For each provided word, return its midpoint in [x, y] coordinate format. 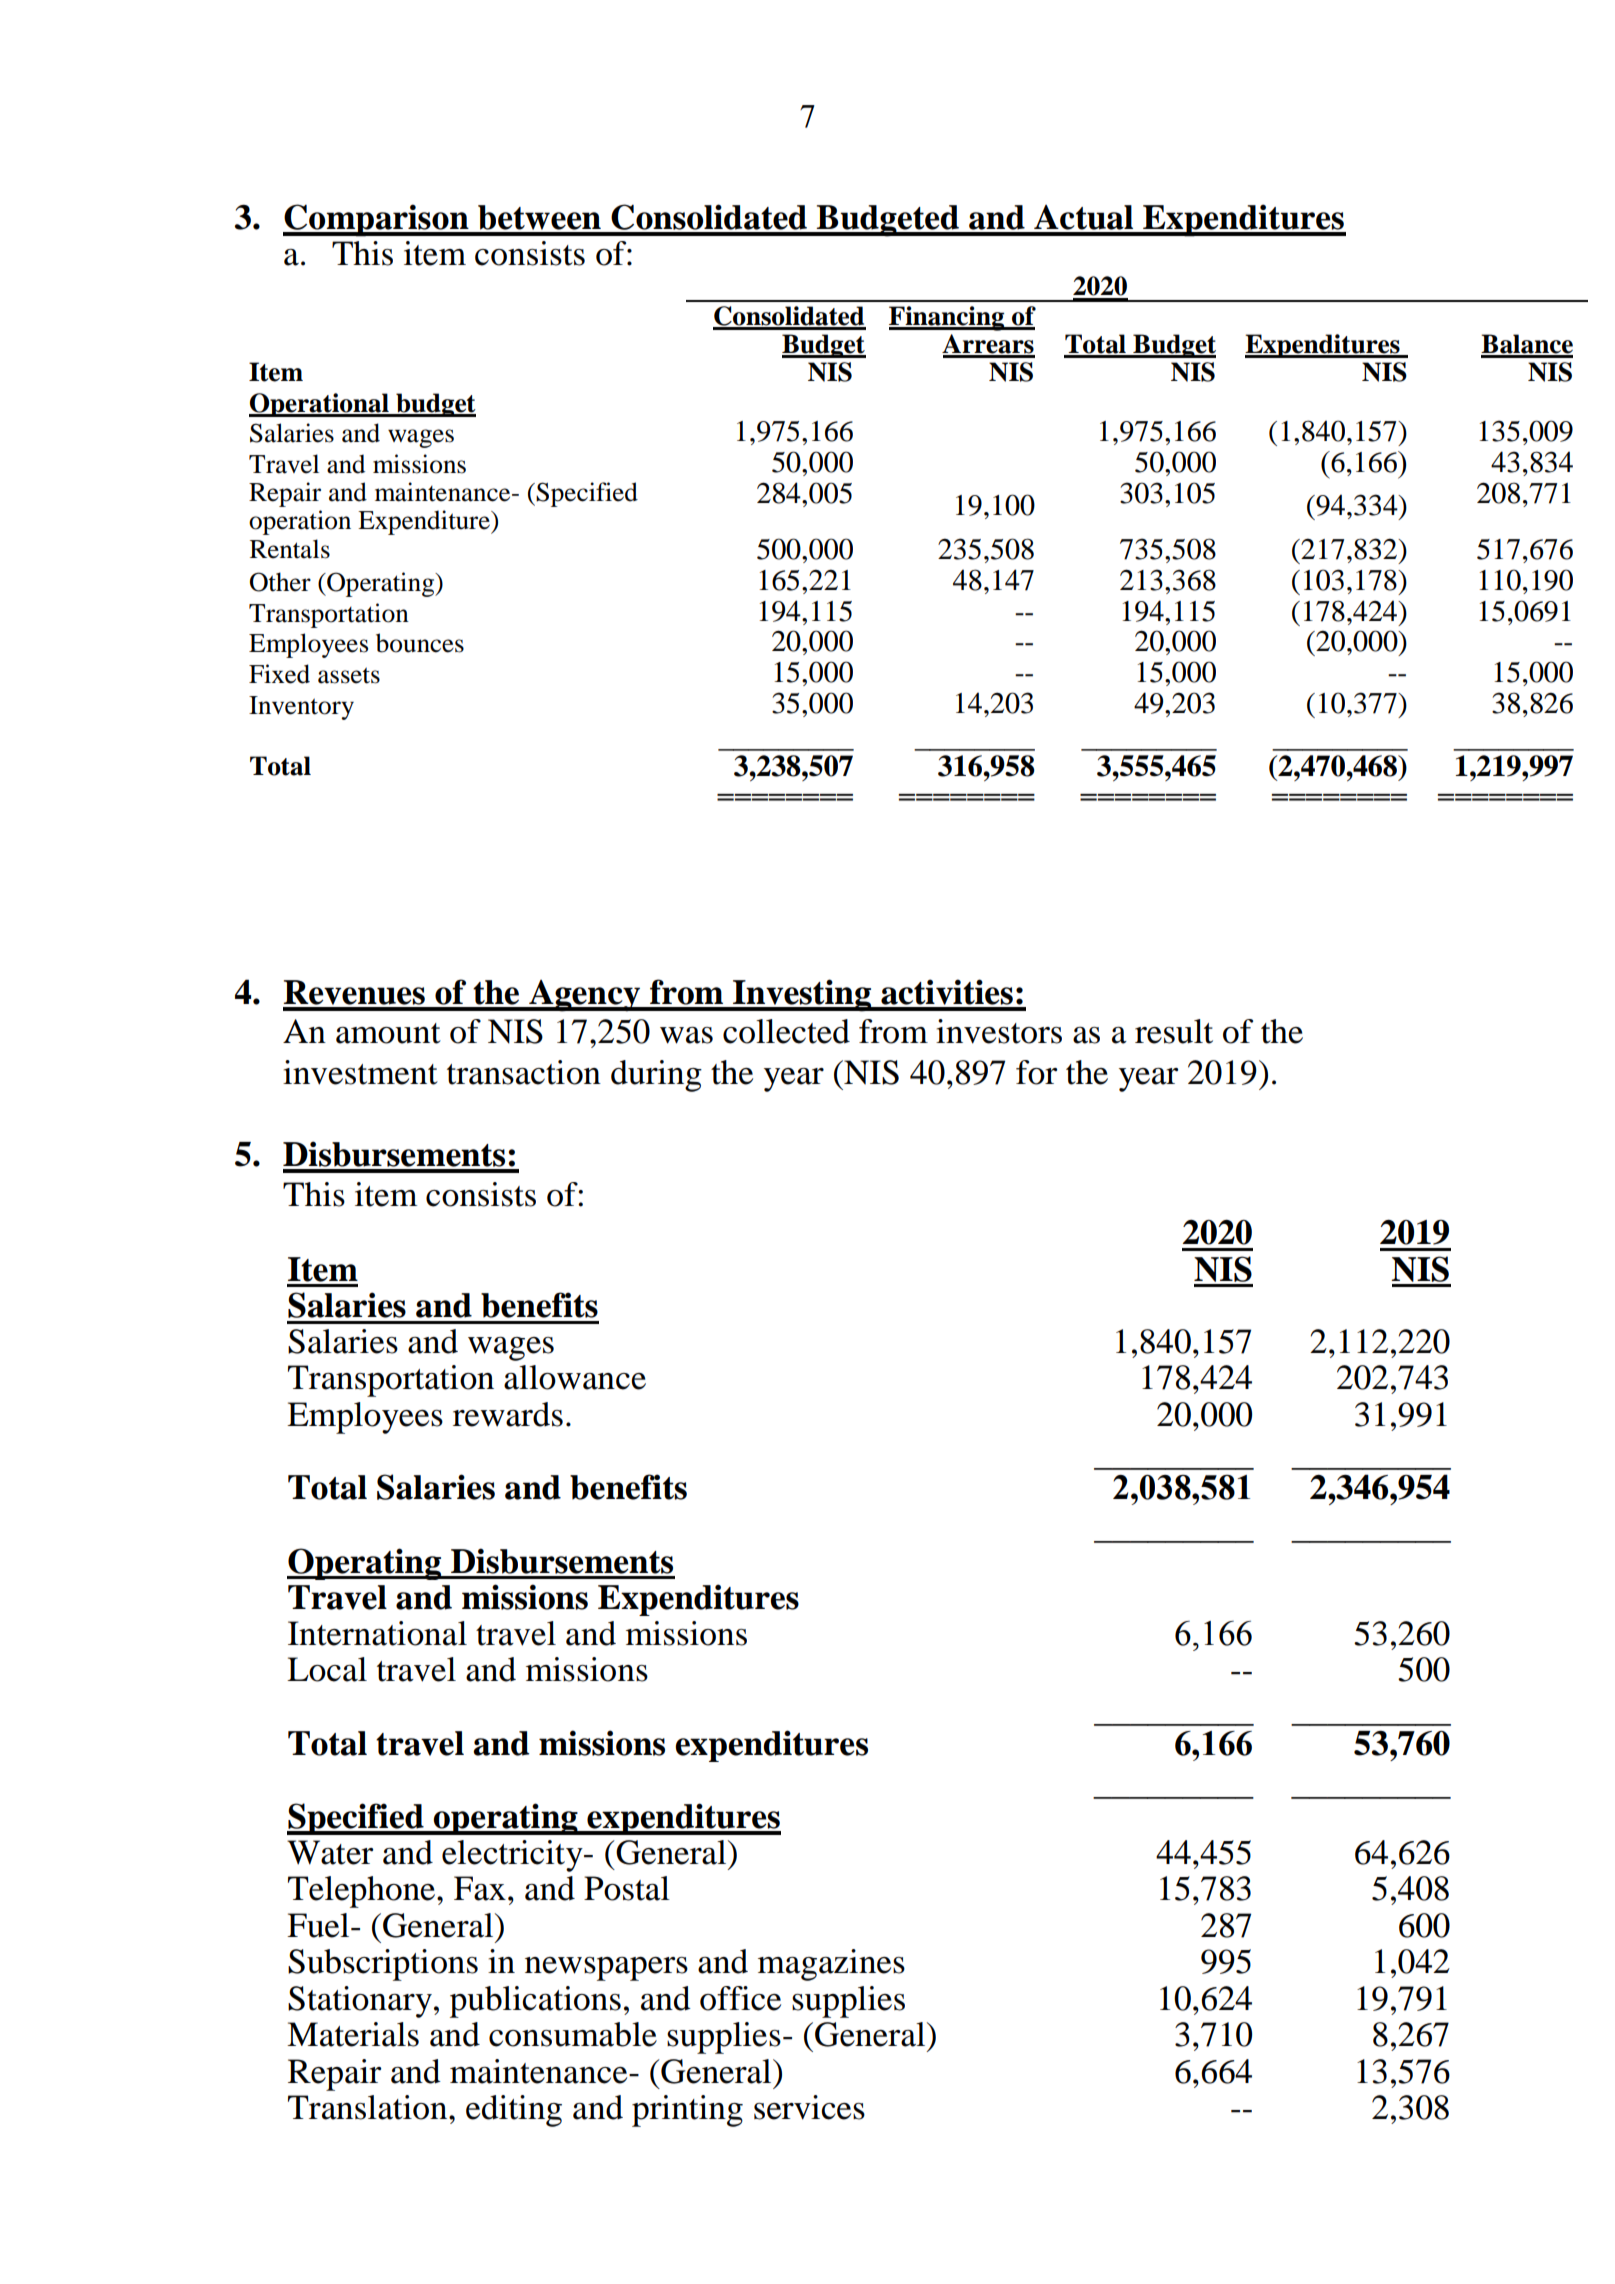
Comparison [377, 220]
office [740, 1998]
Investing [802, 995]
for [1036, 1072]
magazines [831, 1965]
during [656, 1076]
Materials [353, 2034]
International [377, 1633]
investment [360, 1072]
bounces [420, 643]
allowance [575, 1377]
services [809, 2107]
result [1174, 1031]
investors [999, 1031]
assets [349, 675]
